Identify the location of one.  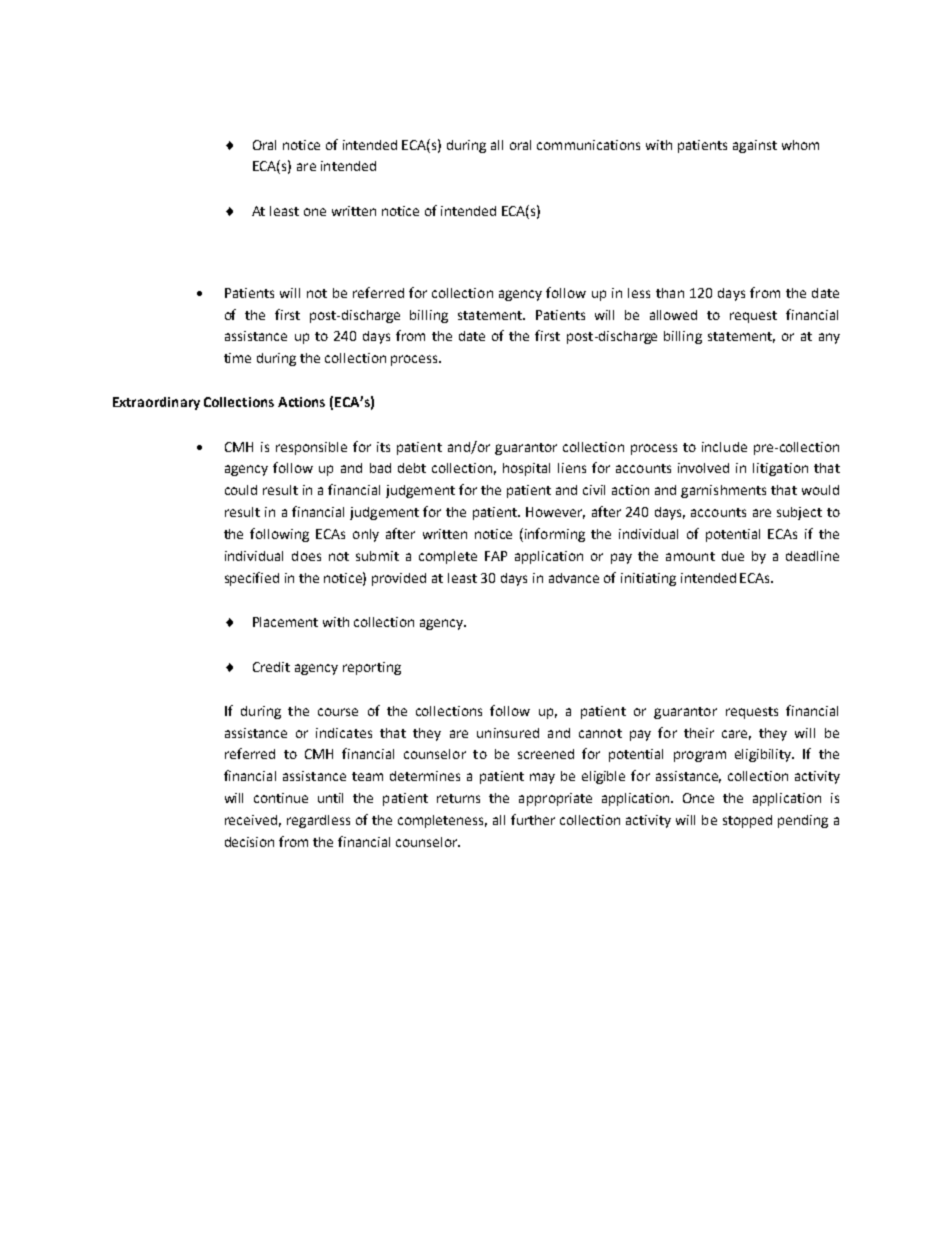
(315, 212).
